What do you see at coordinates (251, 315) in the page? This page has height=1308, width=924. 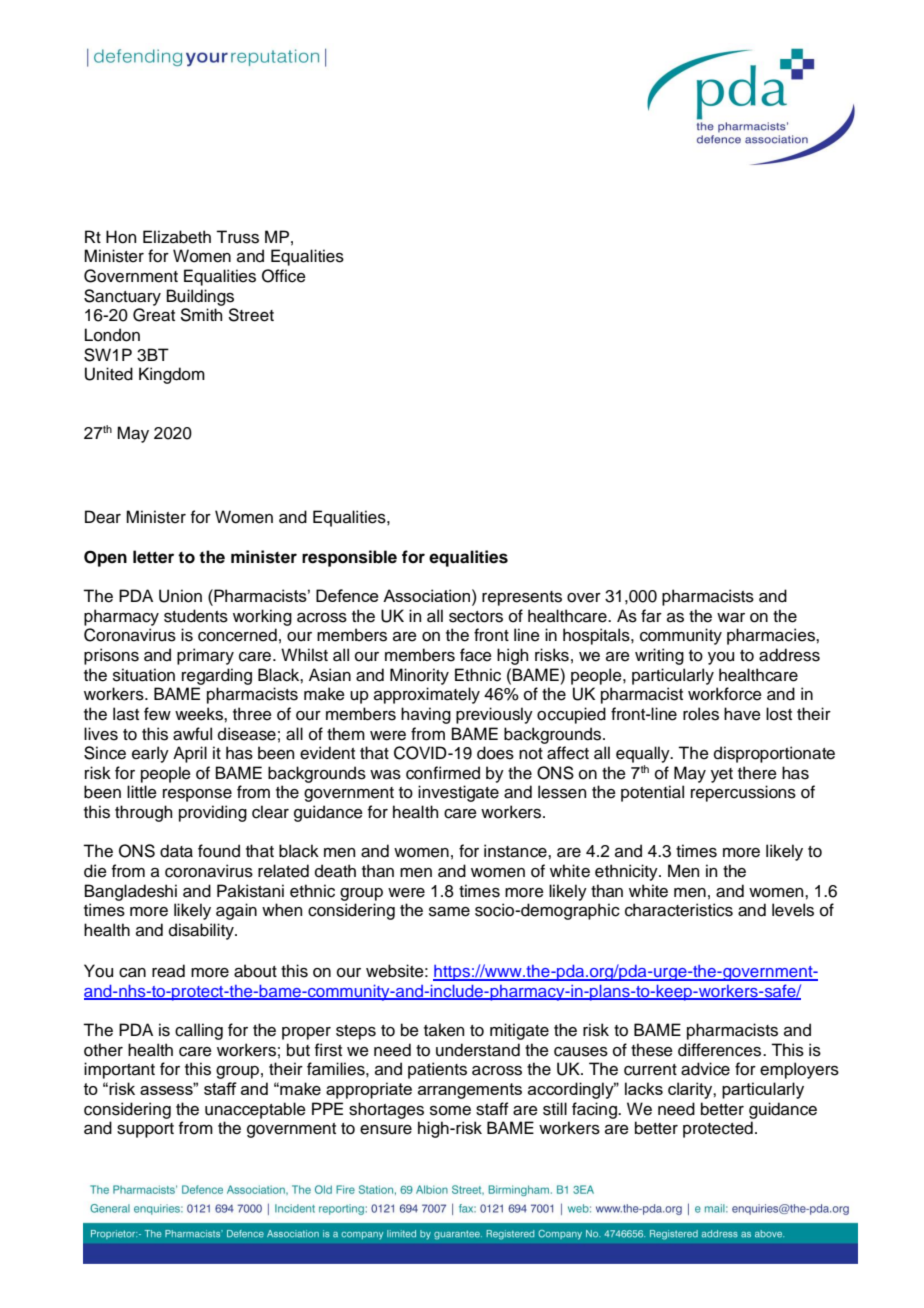 I see `Street` at bounding box center [251, 315].
